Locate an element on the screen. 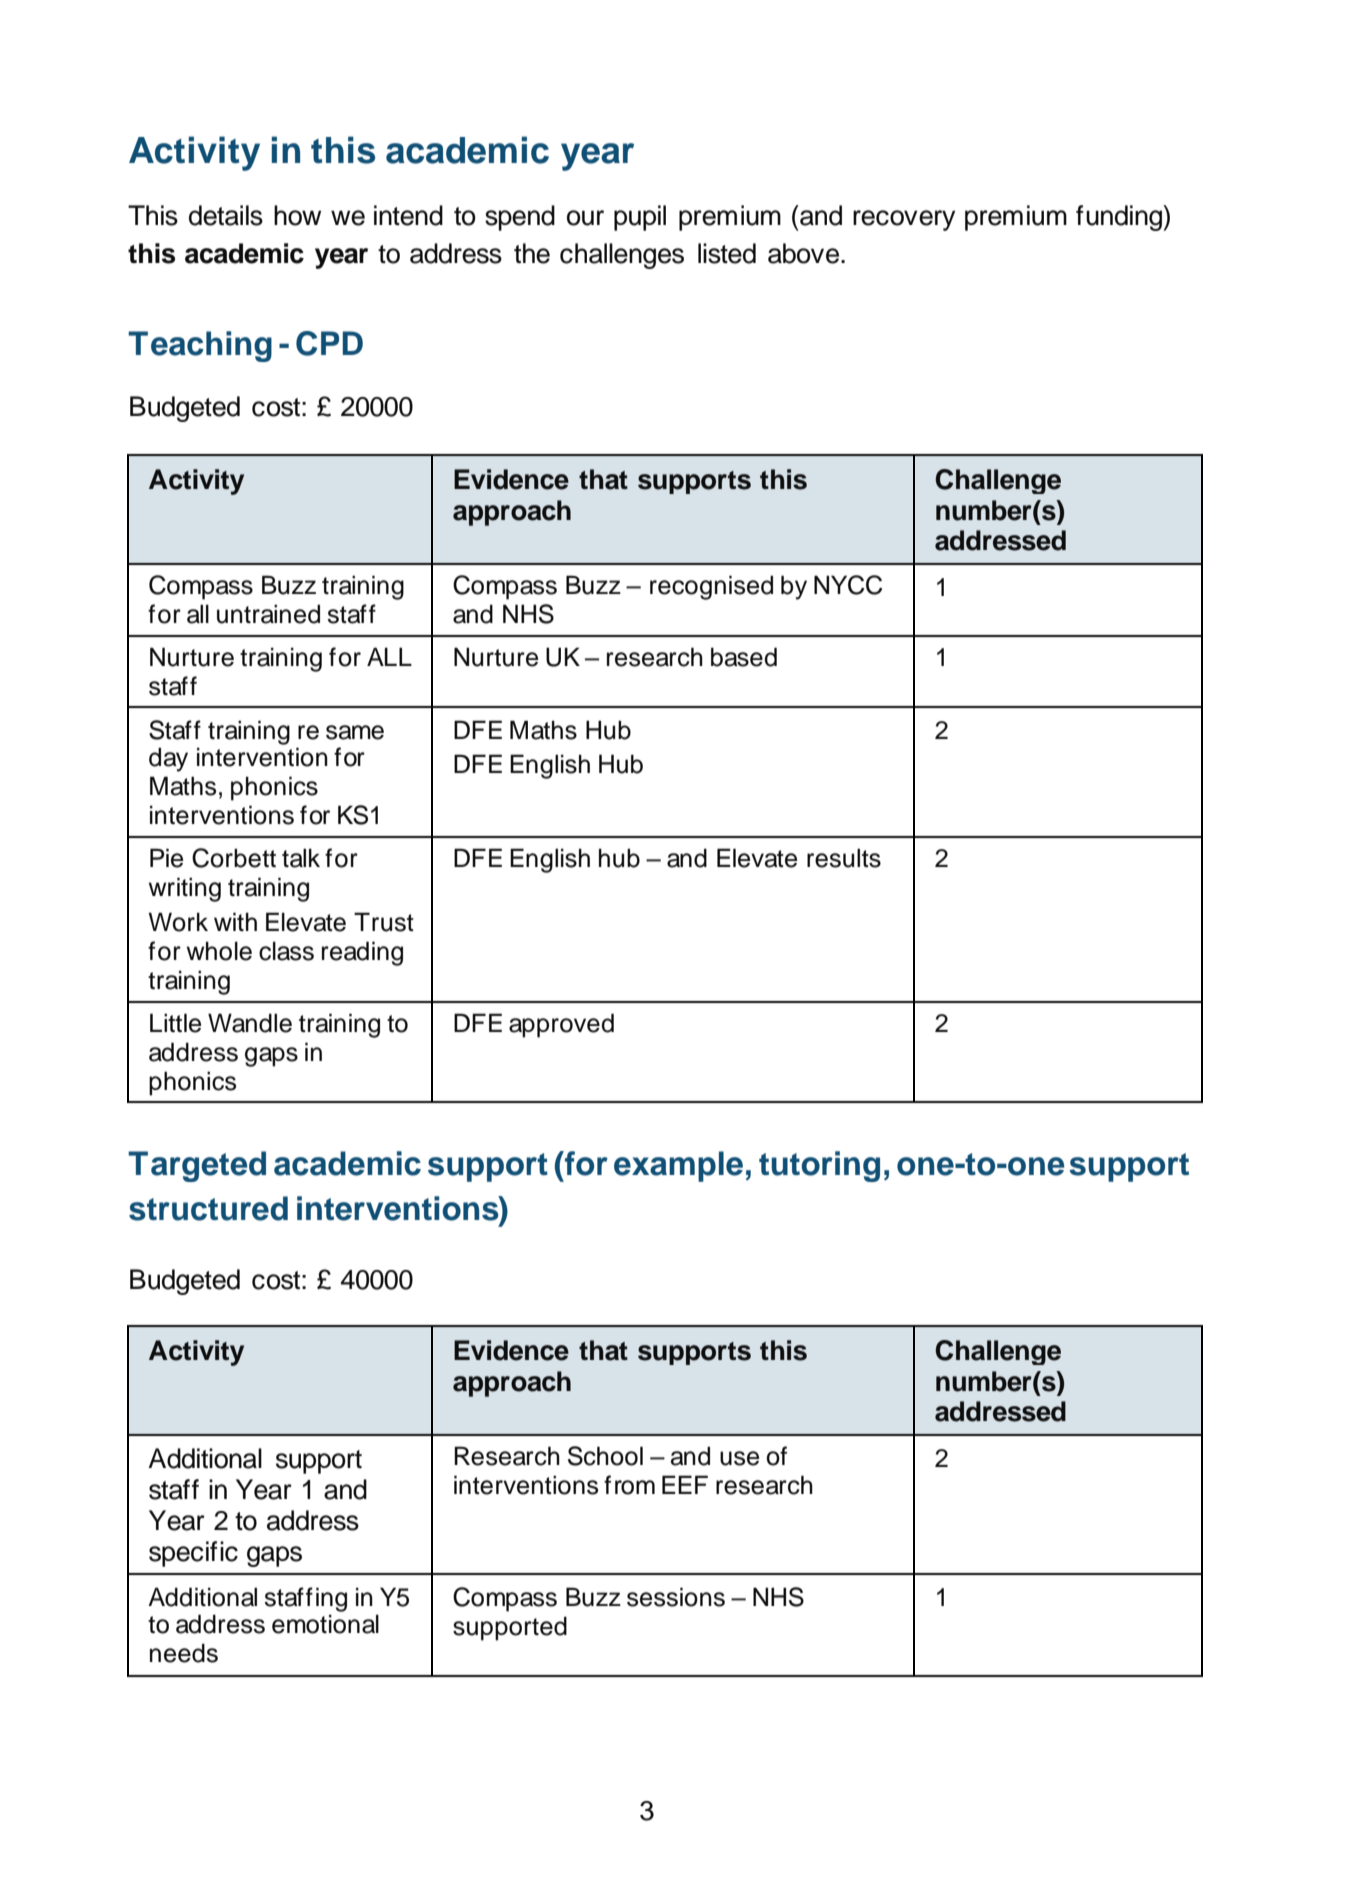  use is located at coordinates (739, 1458).
